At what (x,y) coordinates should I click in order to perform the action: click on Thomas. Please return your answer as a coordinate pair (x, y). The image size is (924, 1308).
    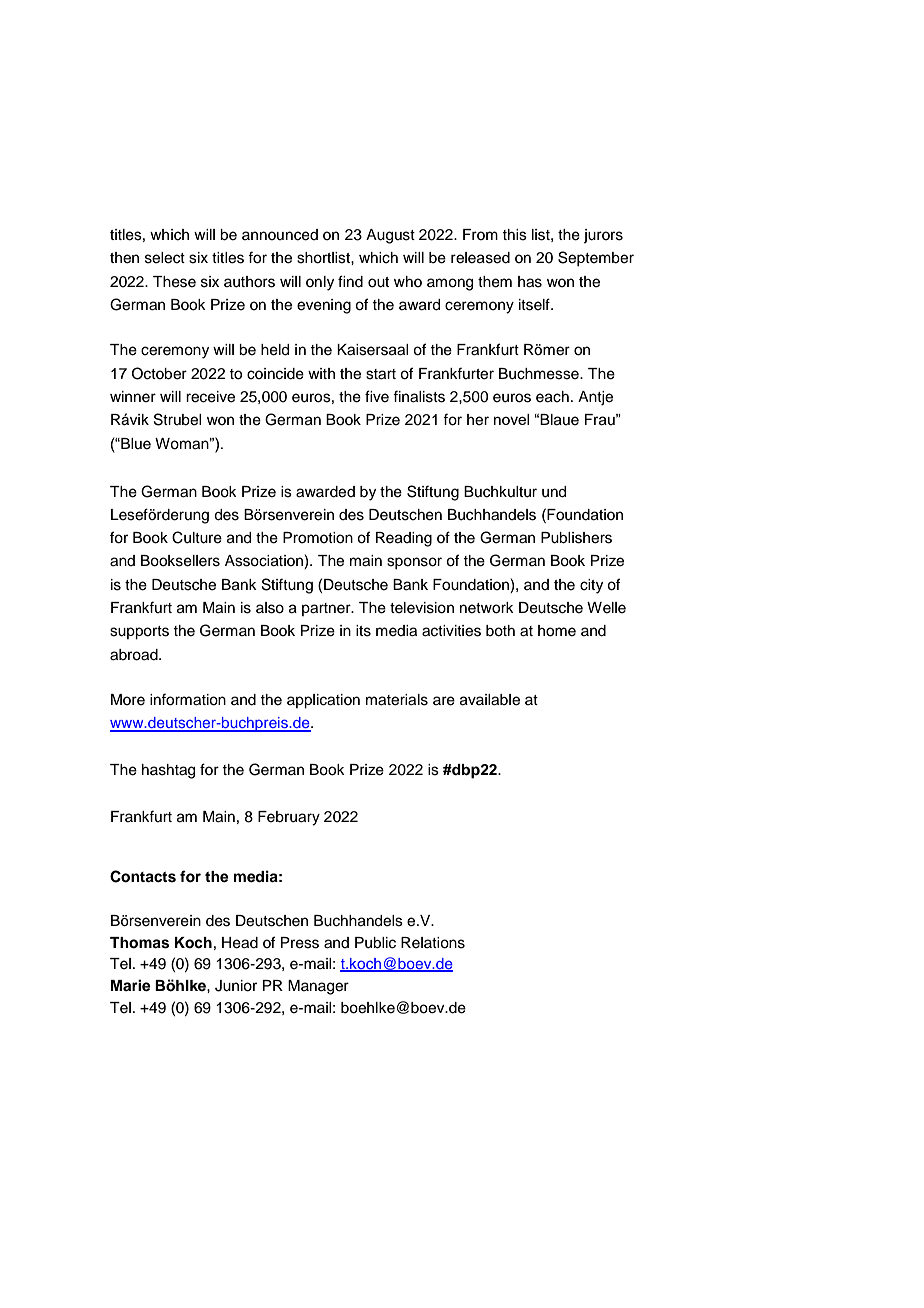
    Looking at the image, I should click on (139, 943).
